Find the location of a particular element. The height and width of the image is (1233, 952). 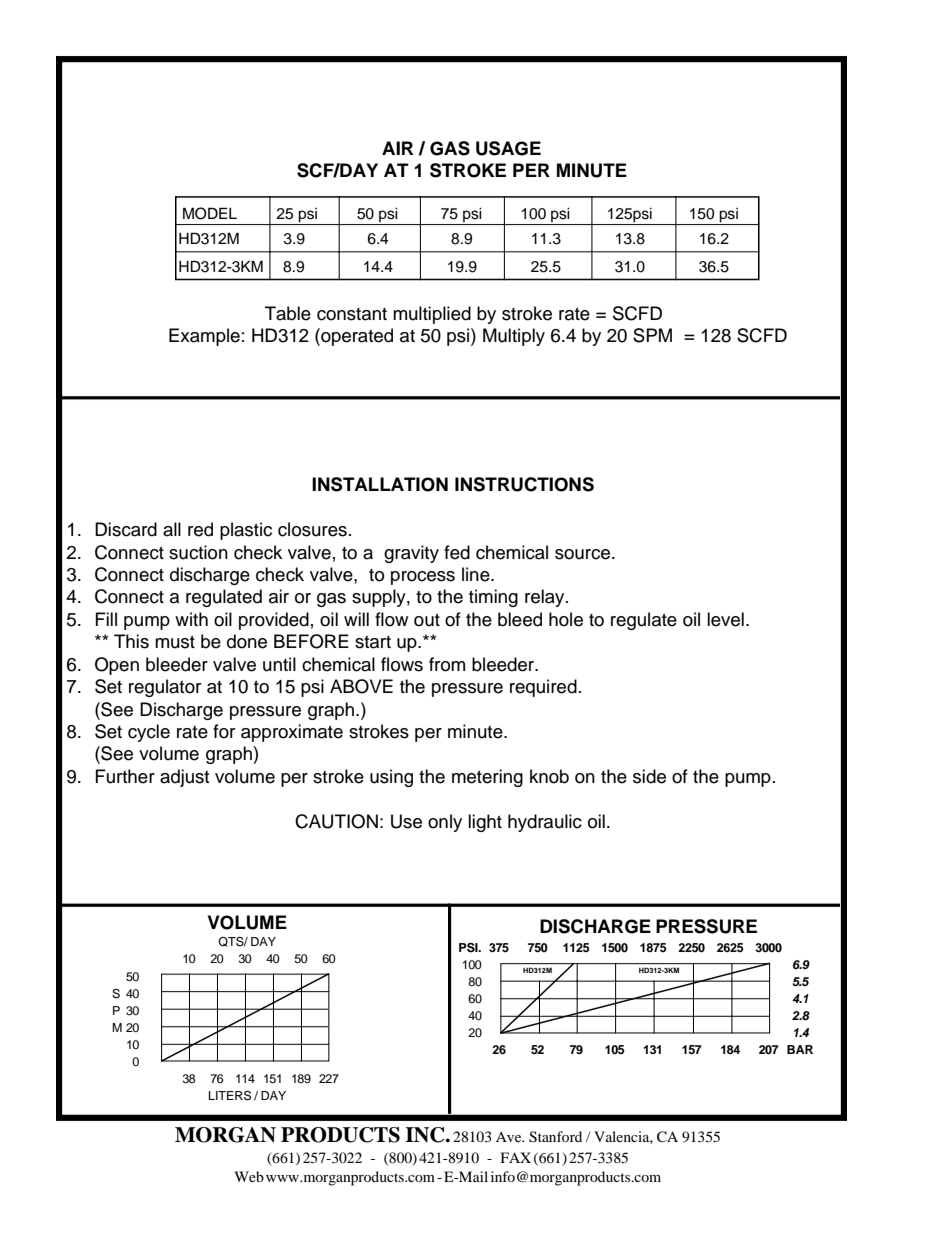

MODEL is located at coordinates (210, 213).
